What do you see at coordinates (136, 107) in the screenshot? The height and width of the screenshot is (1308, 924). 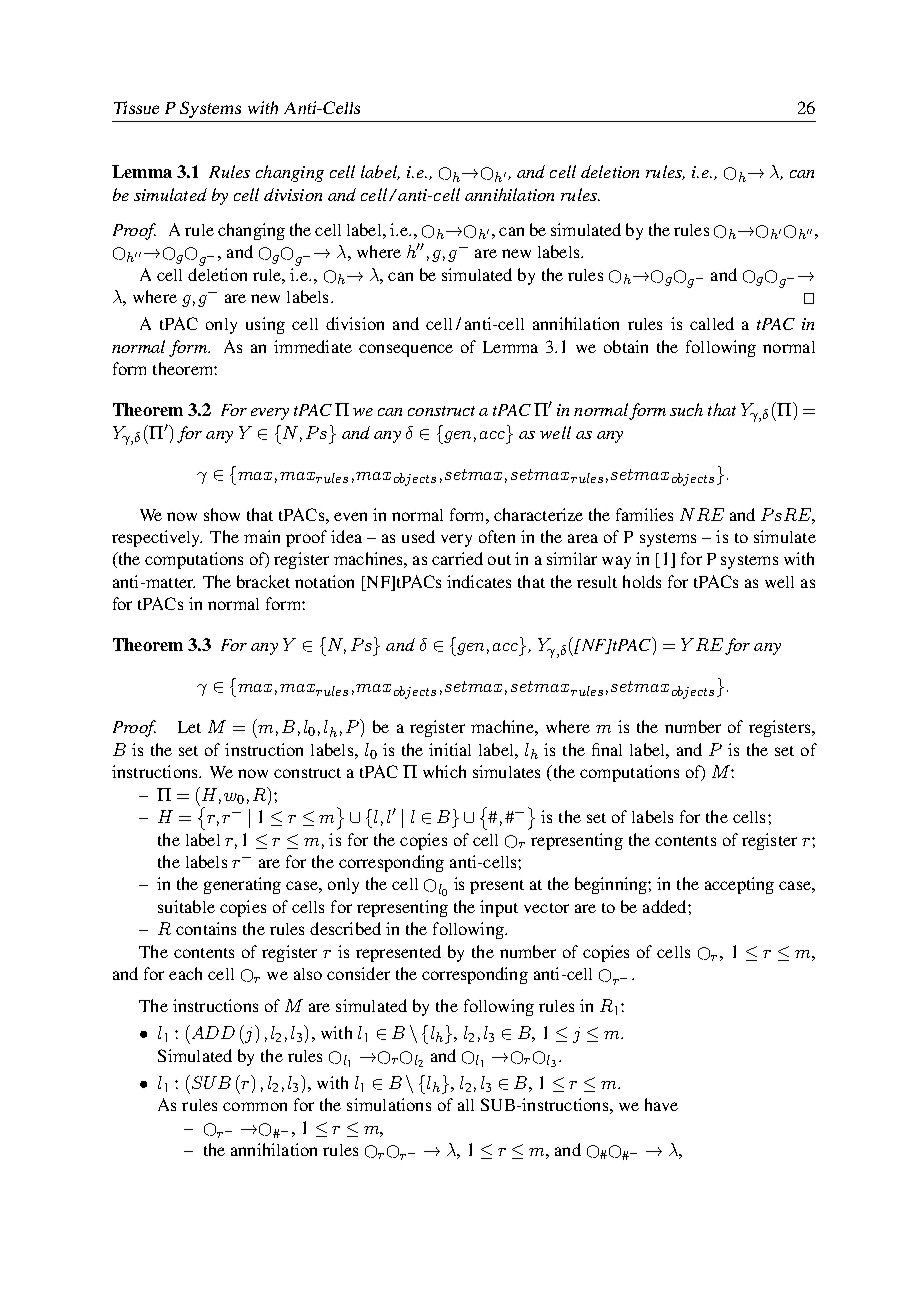 I see `Tissue` at bounding box center [136, 107].
